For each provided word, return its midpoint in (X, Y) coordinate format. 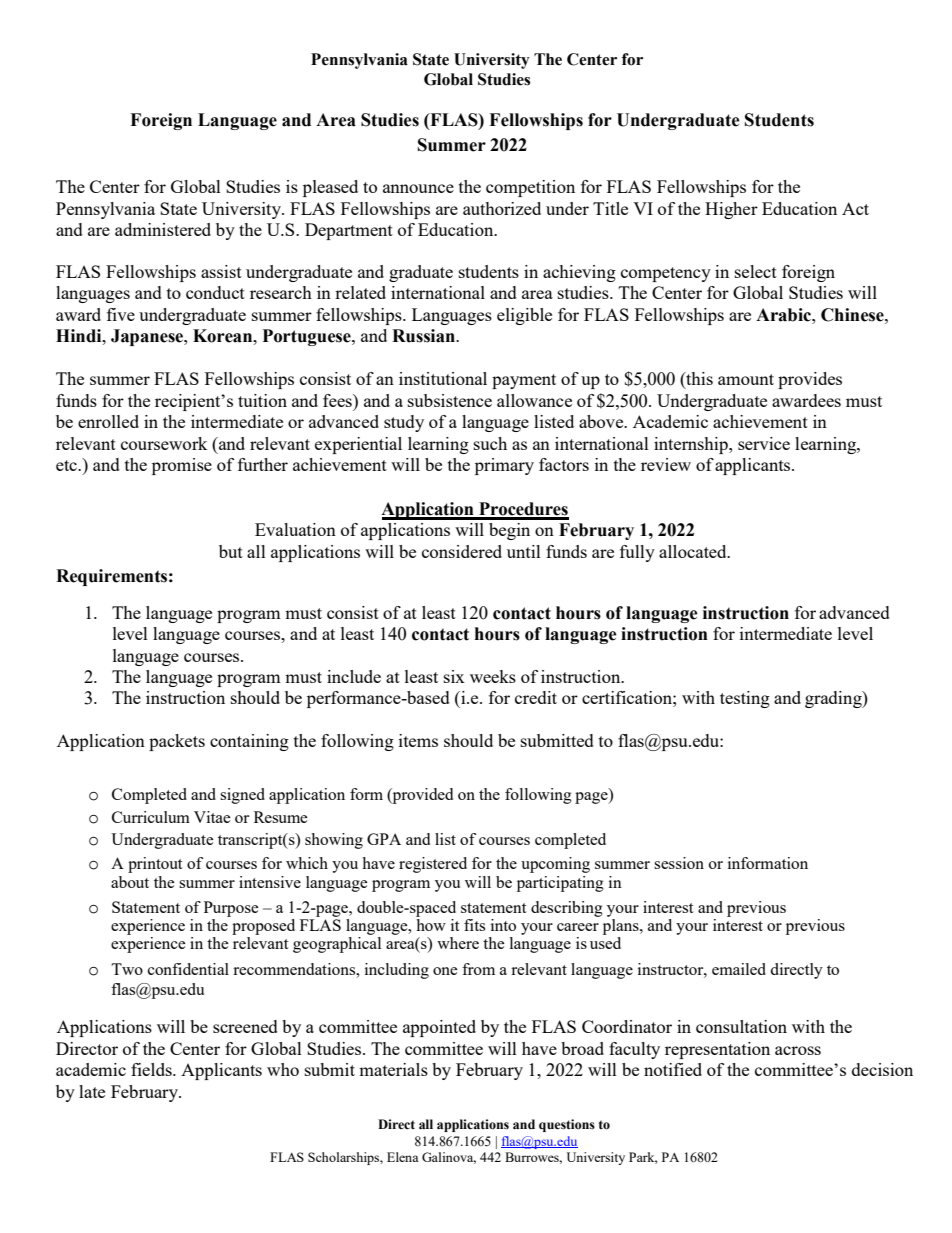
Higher (731, 210)
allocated (694, 551)
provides (810, 380)
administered (163, 229)
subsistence (450, 400)
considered (462, 551)
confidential (188, 969)
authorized (502, 208)
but (231, 551)
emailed (739, 969)
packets (177, 742)
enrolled (108, 421)
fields (152, 1069)
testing (745, 699)
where (458, 943)
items (418, 740)
